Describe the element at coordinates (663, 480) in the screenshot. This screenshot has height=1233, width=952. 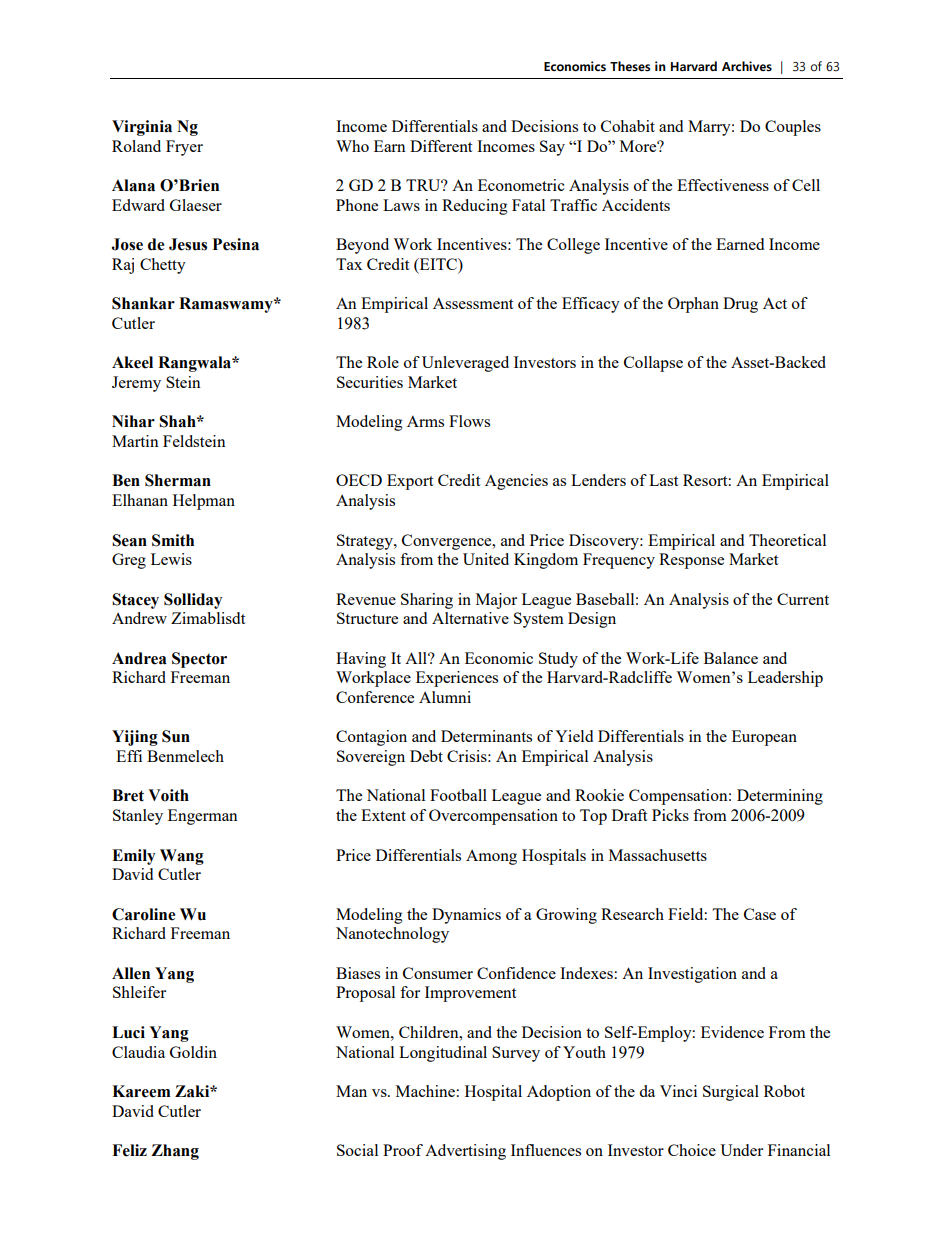
I see `Last` at that location.
